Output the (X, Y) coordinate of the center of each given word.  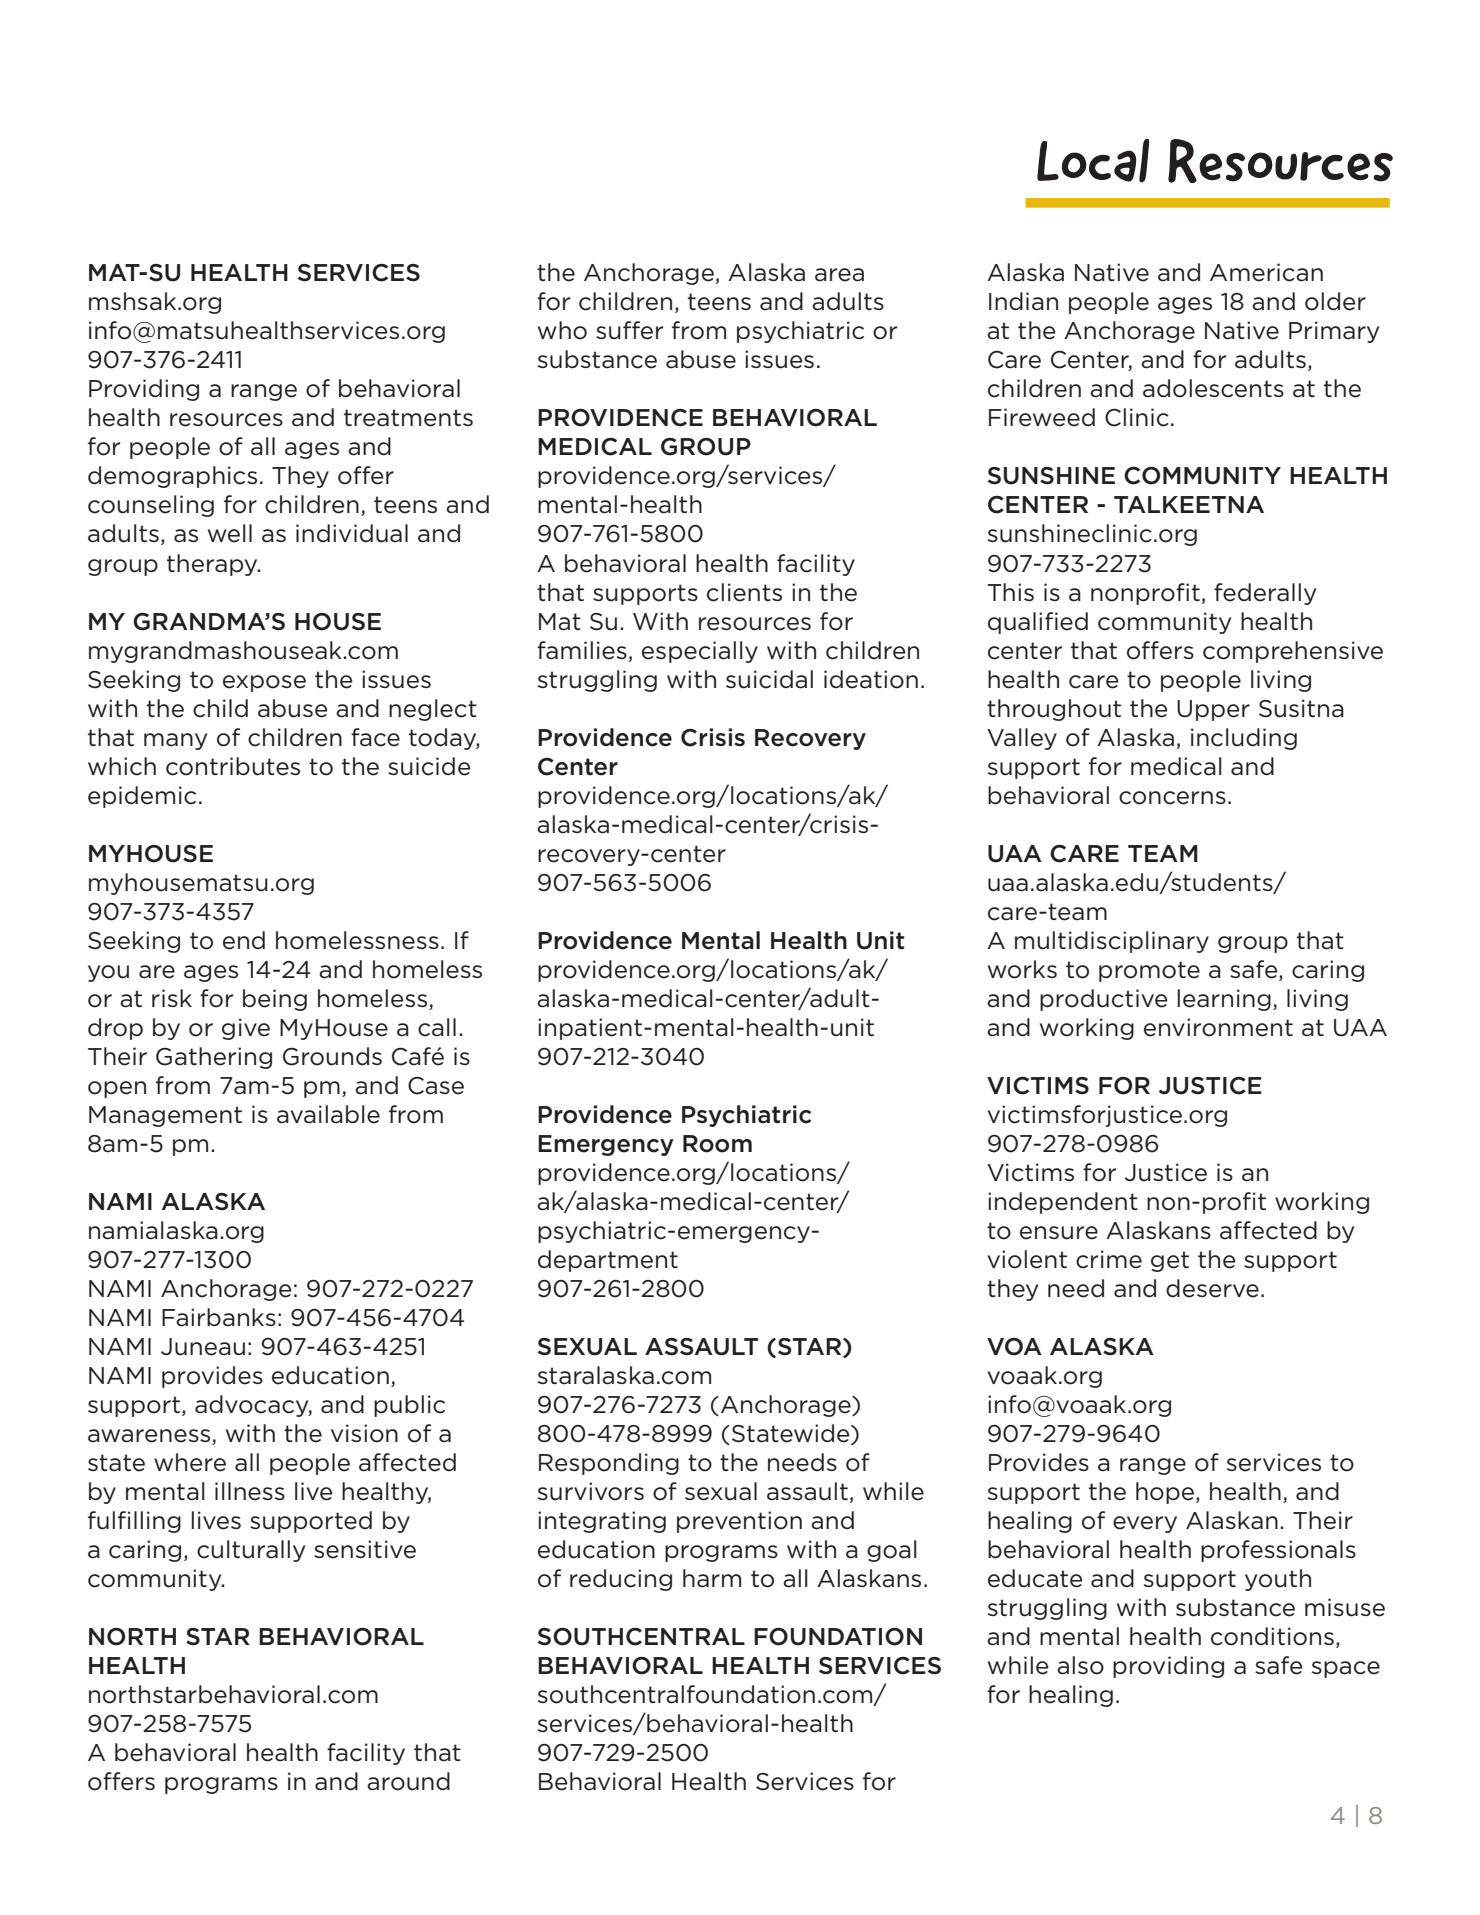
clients (744, 592)
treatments (408, 418)
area (839, 275)
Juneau (203, 1347)
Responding (609, 1464)
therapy (213, 565)
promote (1149, 971)
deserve (1212, 1288)
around (408, 1781)
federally (1265, 594)
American (1266, 272)
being (275, 1000)
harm (712, 1578)
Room (717, 1144)
